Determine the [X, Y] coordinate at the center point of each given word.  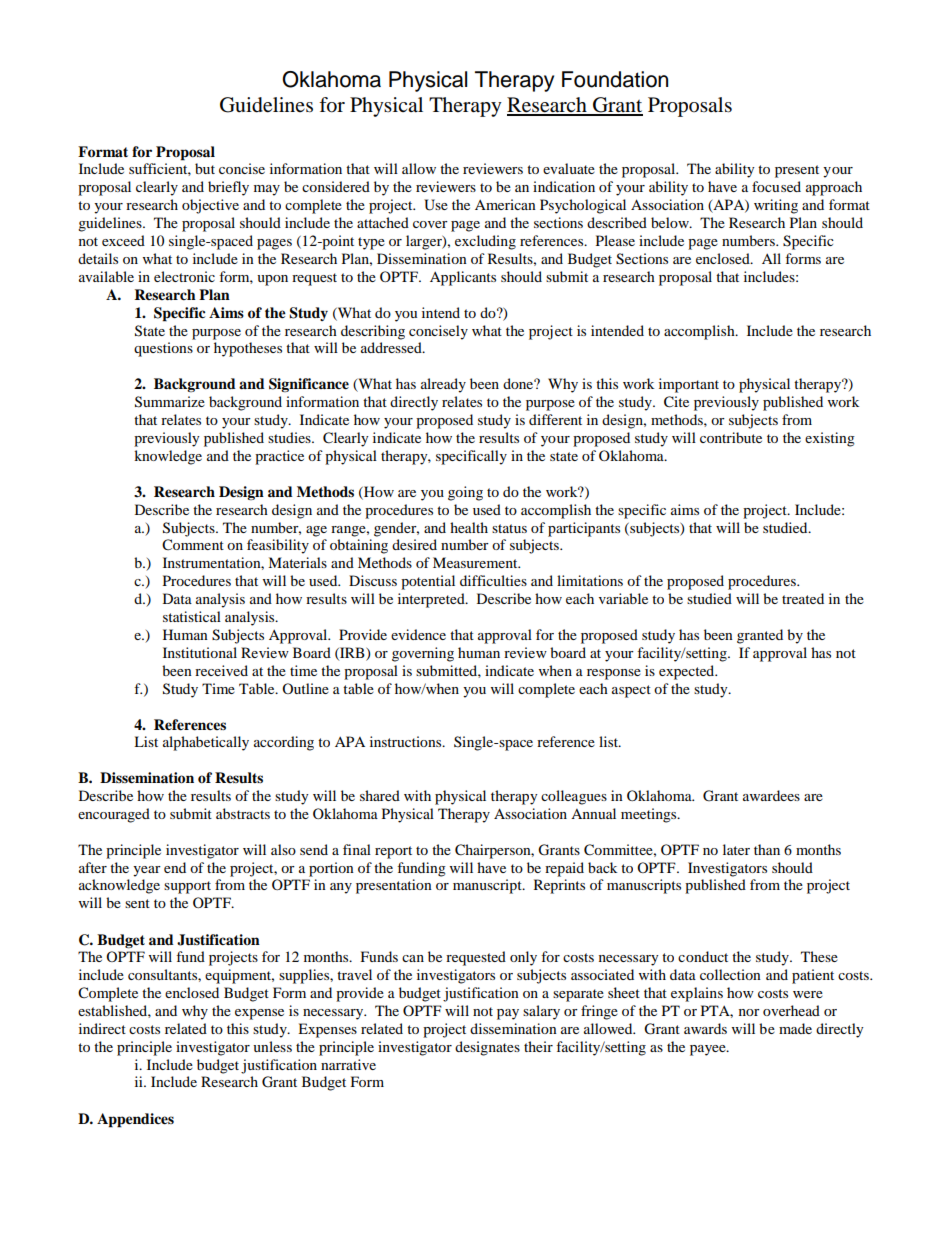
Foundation [615, 79]
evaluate [569, 168]
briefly [228, 188]
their [538, 1046]
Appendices [135, 1120]
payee [709, 1050]
